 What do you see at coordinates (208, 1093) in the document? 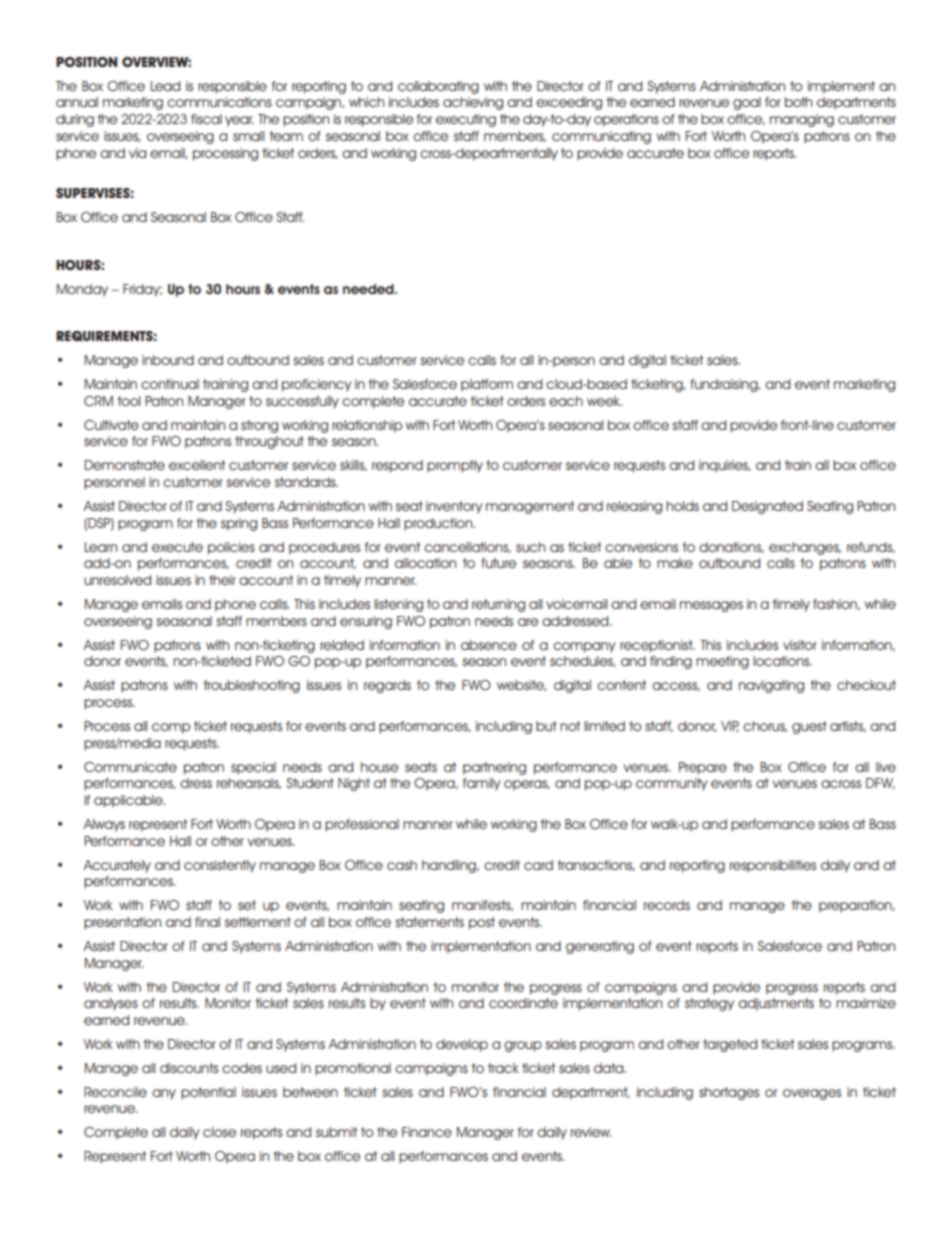
I see `potential` at bounding box center [208, 1093].
